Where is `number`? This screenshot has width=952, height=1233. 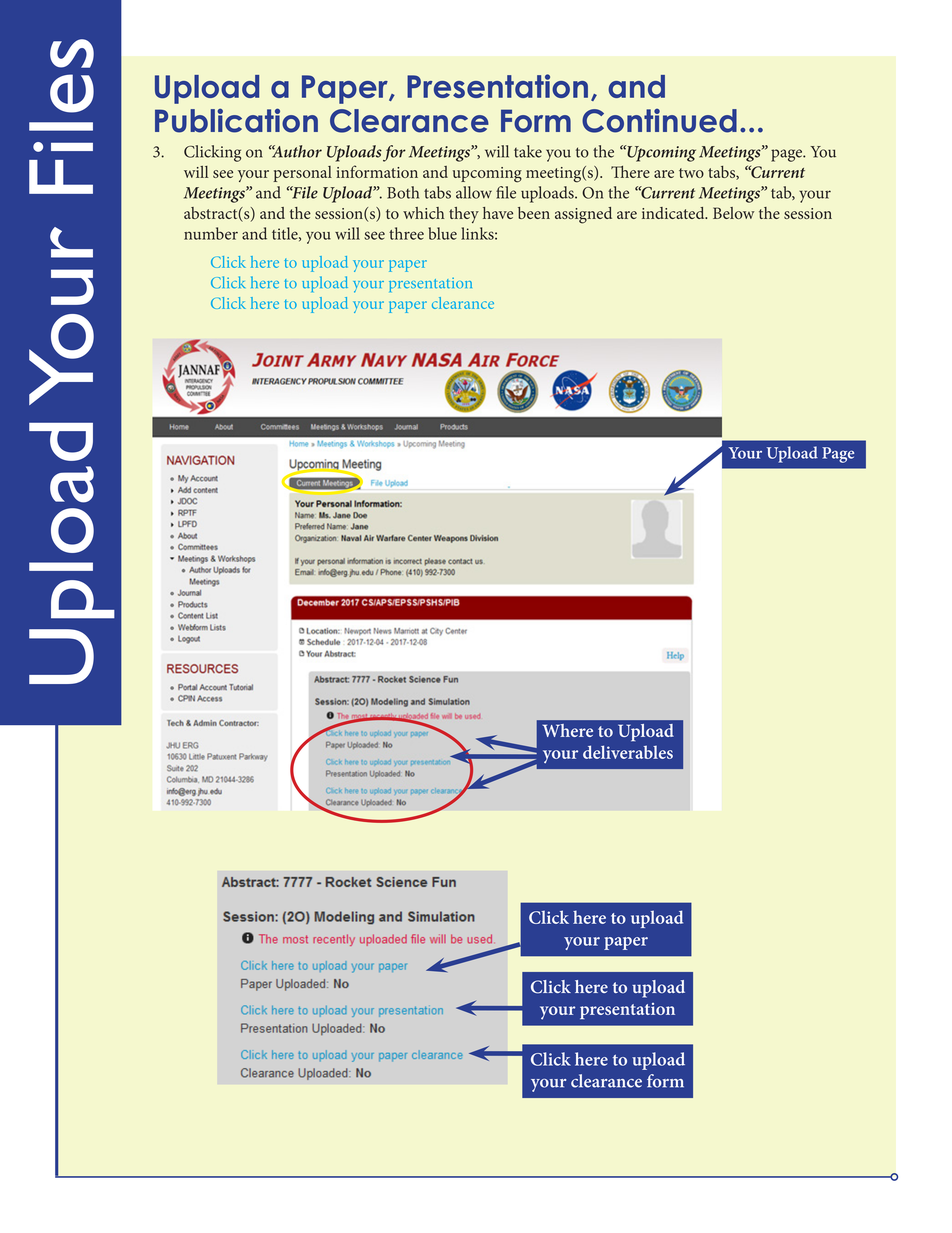 number is located at coordinates (211, 233).
